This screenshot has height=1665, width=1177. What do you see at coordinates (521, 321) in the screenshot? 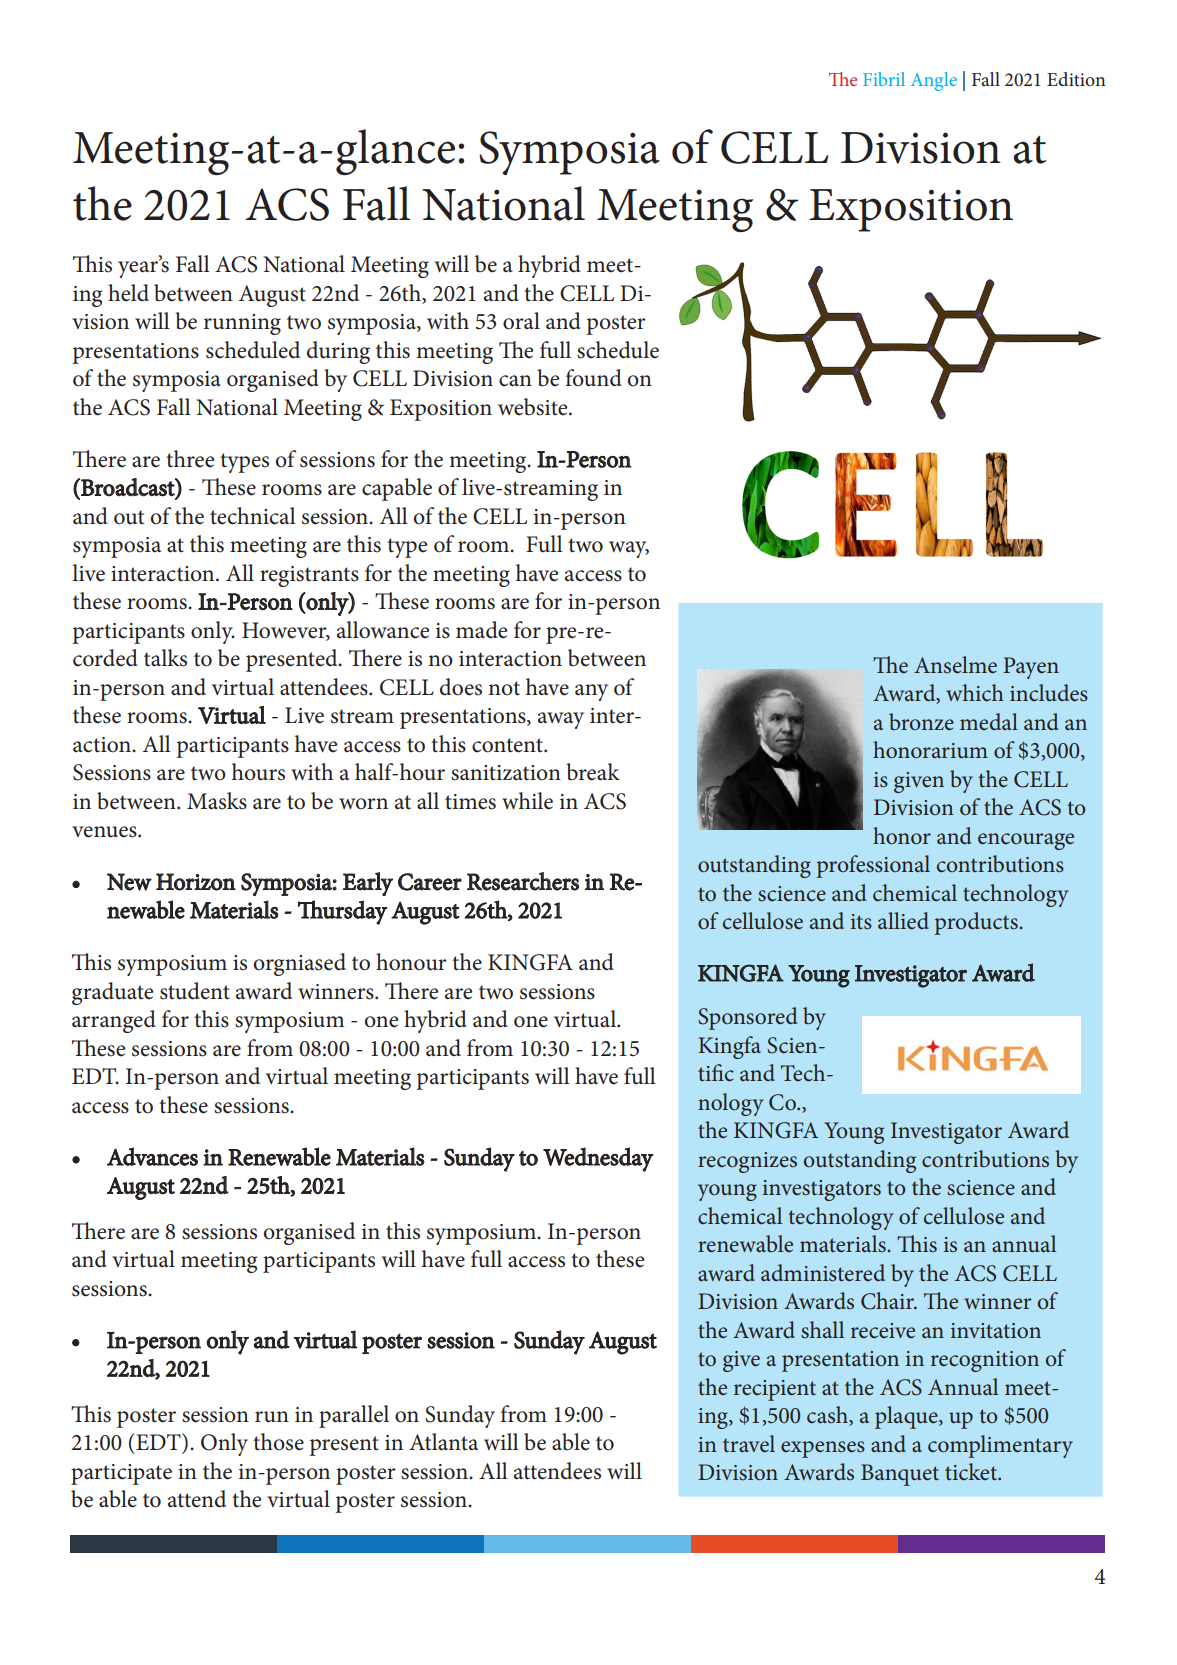
I see `oral` at bounding box center [521, 321].
